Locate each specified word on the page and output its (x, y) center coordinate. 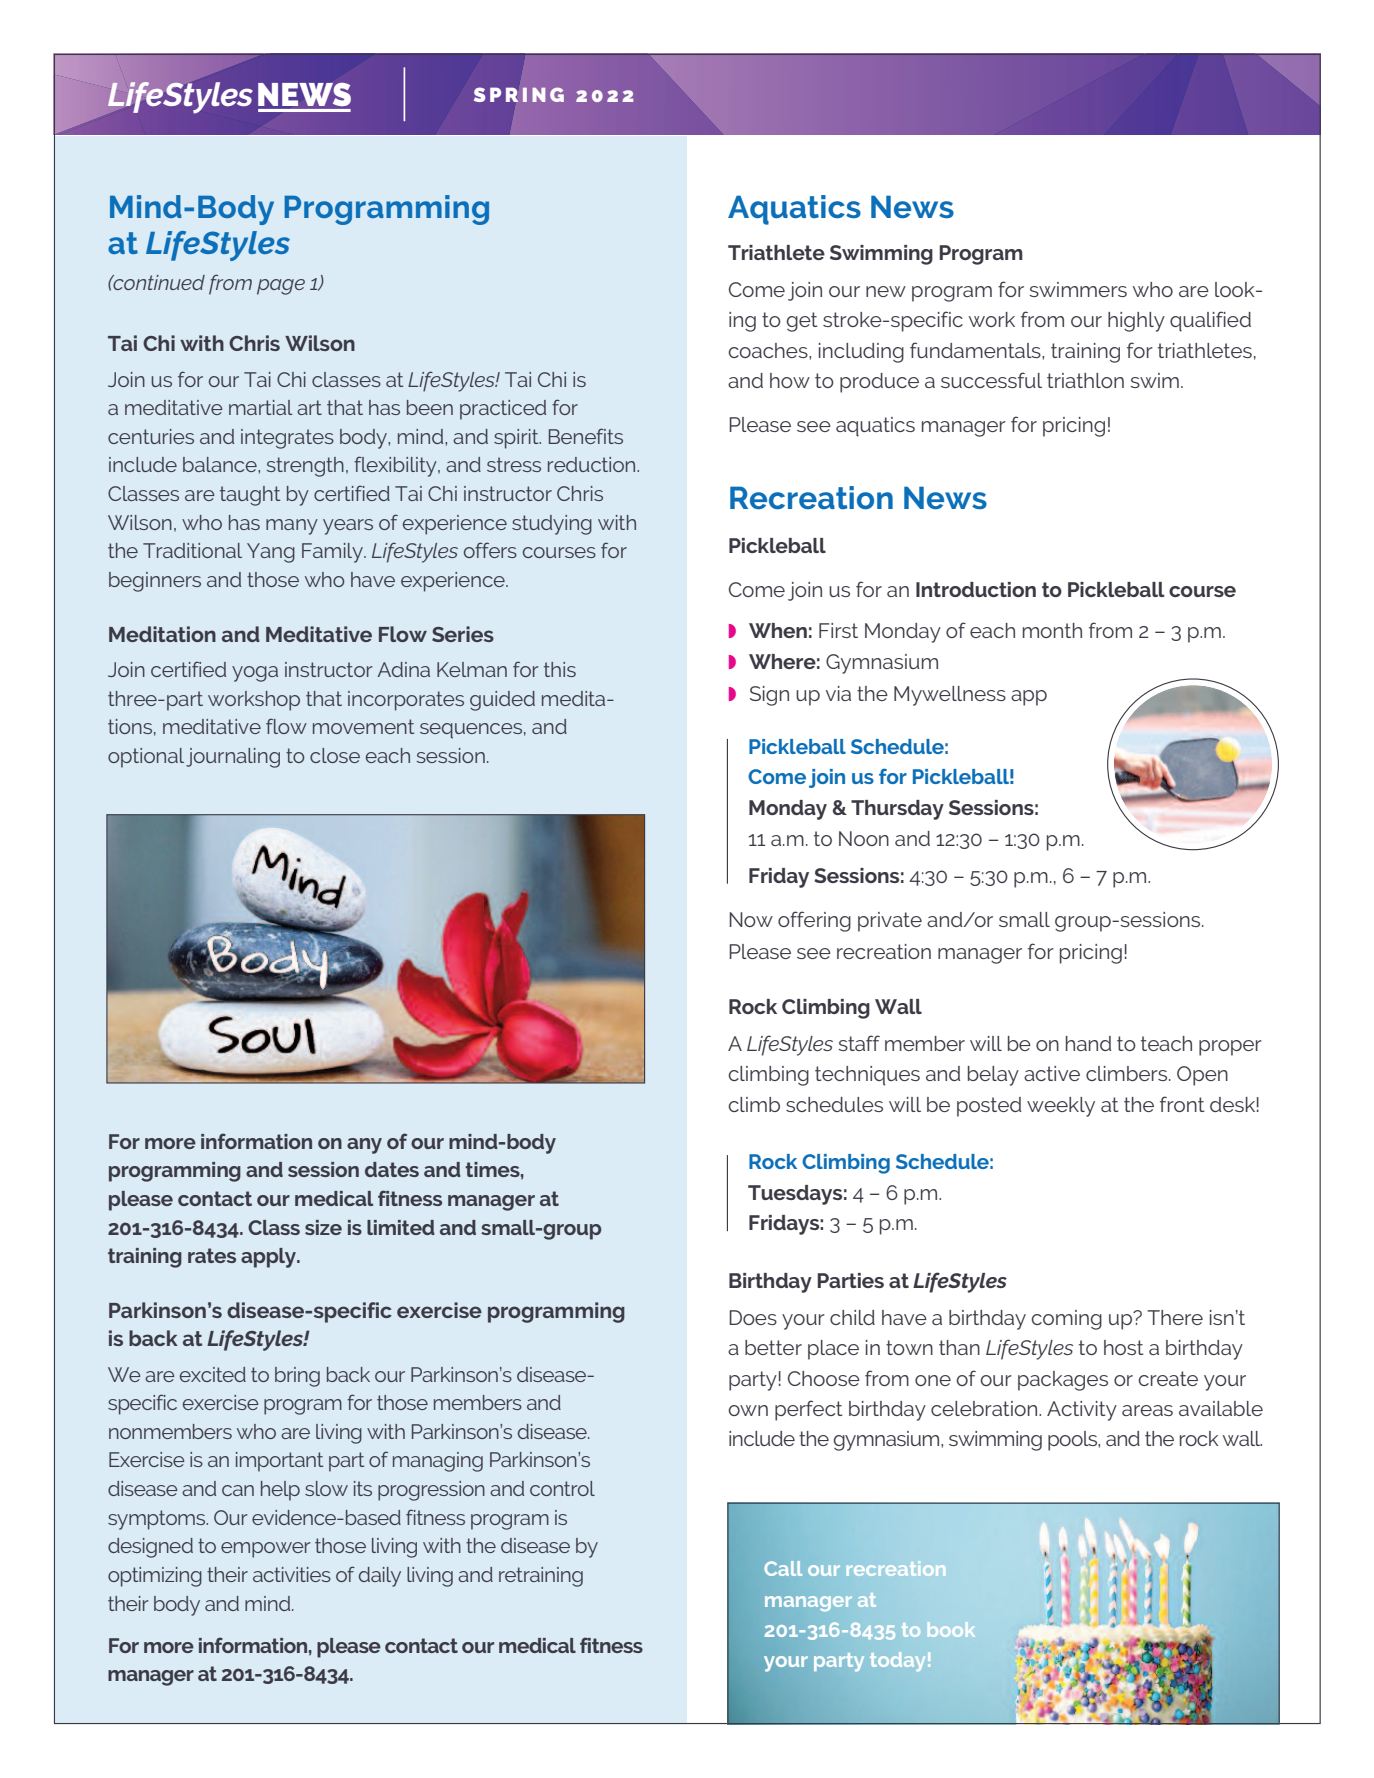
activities (292, 1574)
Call (783, 1568)
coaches (769, 350)
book (951, 1629)
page (281, 287)
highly (1136, 322)
